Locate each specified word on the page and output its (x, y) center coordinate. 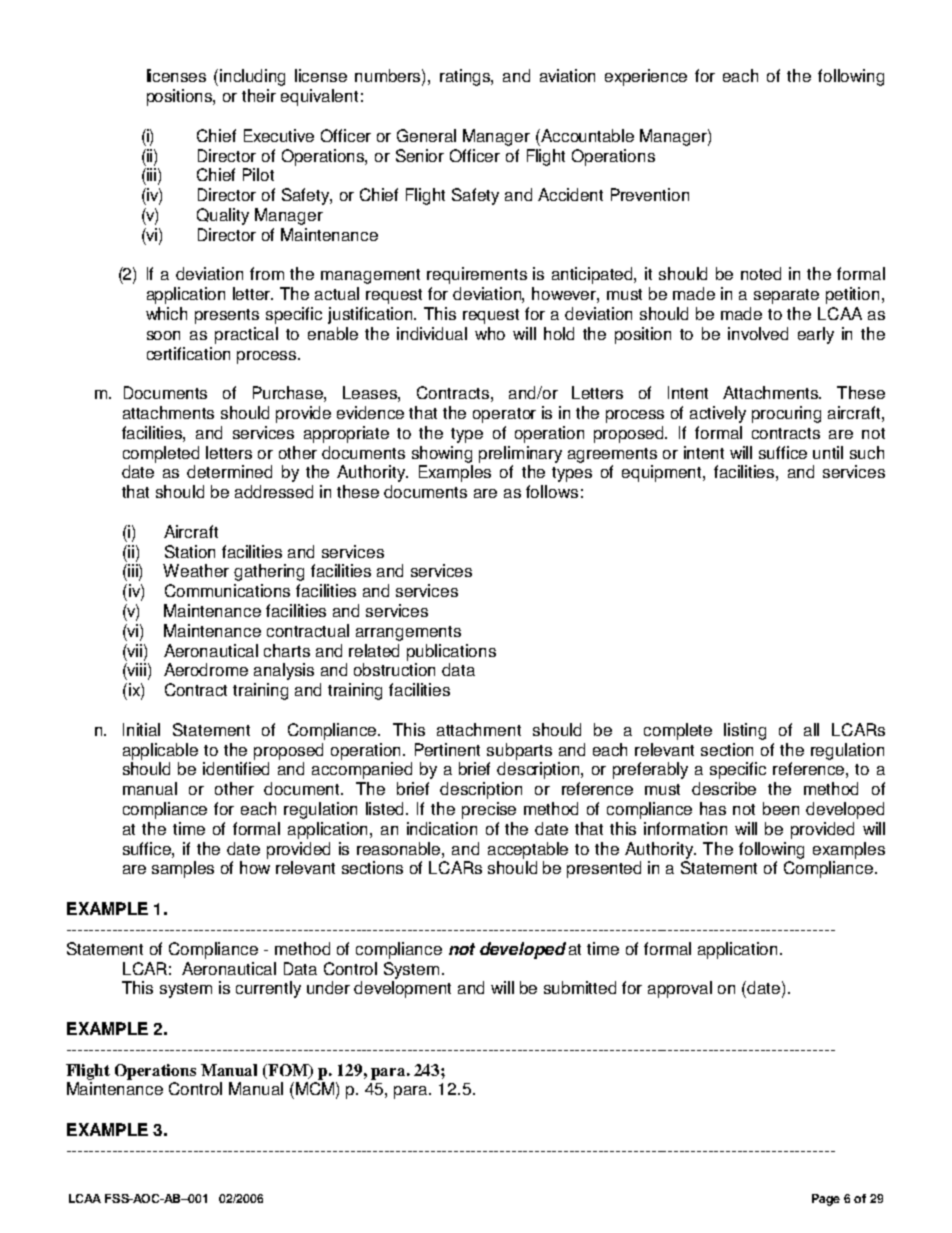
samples (183, 869)
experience (646, 77)
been (781, 808)
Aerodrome (206, 669)
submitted (580, 987)
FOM (289, 1071)
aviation (567, 75)
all (811, 729)
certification (188, 353)
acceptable (528, 850)
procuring (786, 414)
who (490, 333)
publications (451, 652)
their (259, 95)
